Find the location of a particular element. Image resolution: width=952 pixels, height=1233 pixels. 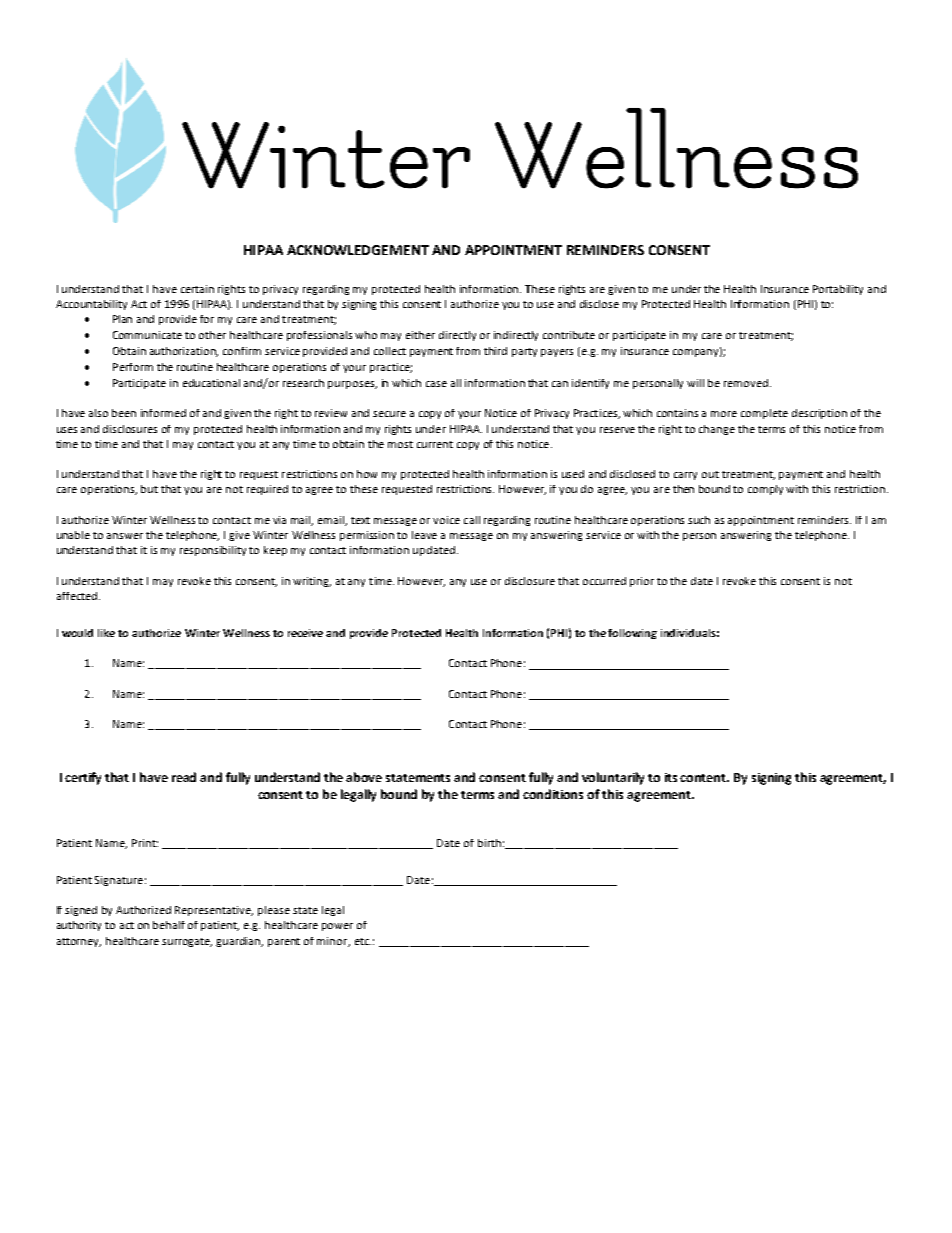

its is located at coordinates (671, 777).
